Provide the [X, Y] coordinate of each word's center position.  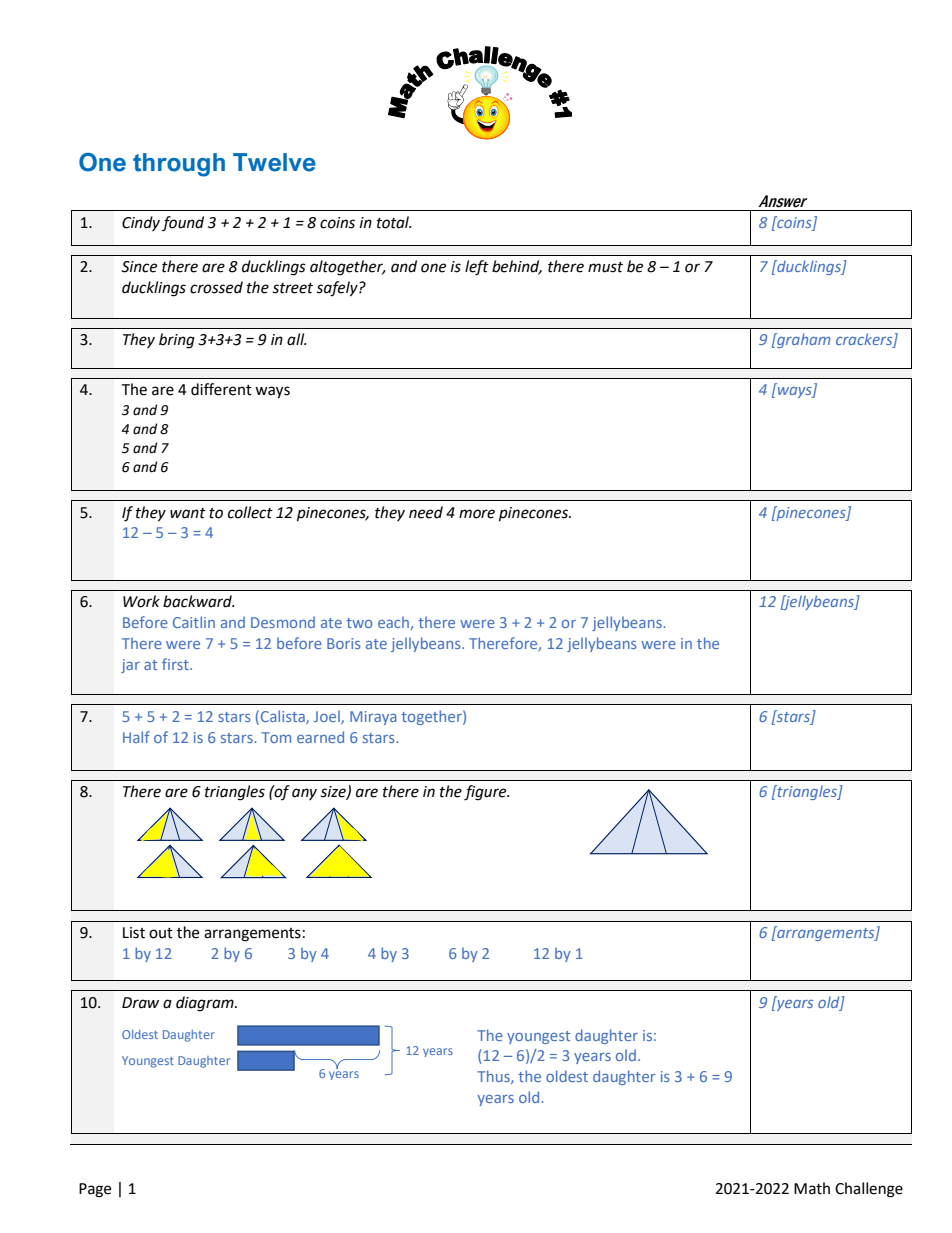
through [179, 165]
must [605, 267]
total [394, 222]
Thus [494, 1077]
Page [95, 1190]
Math [812, 1188]
